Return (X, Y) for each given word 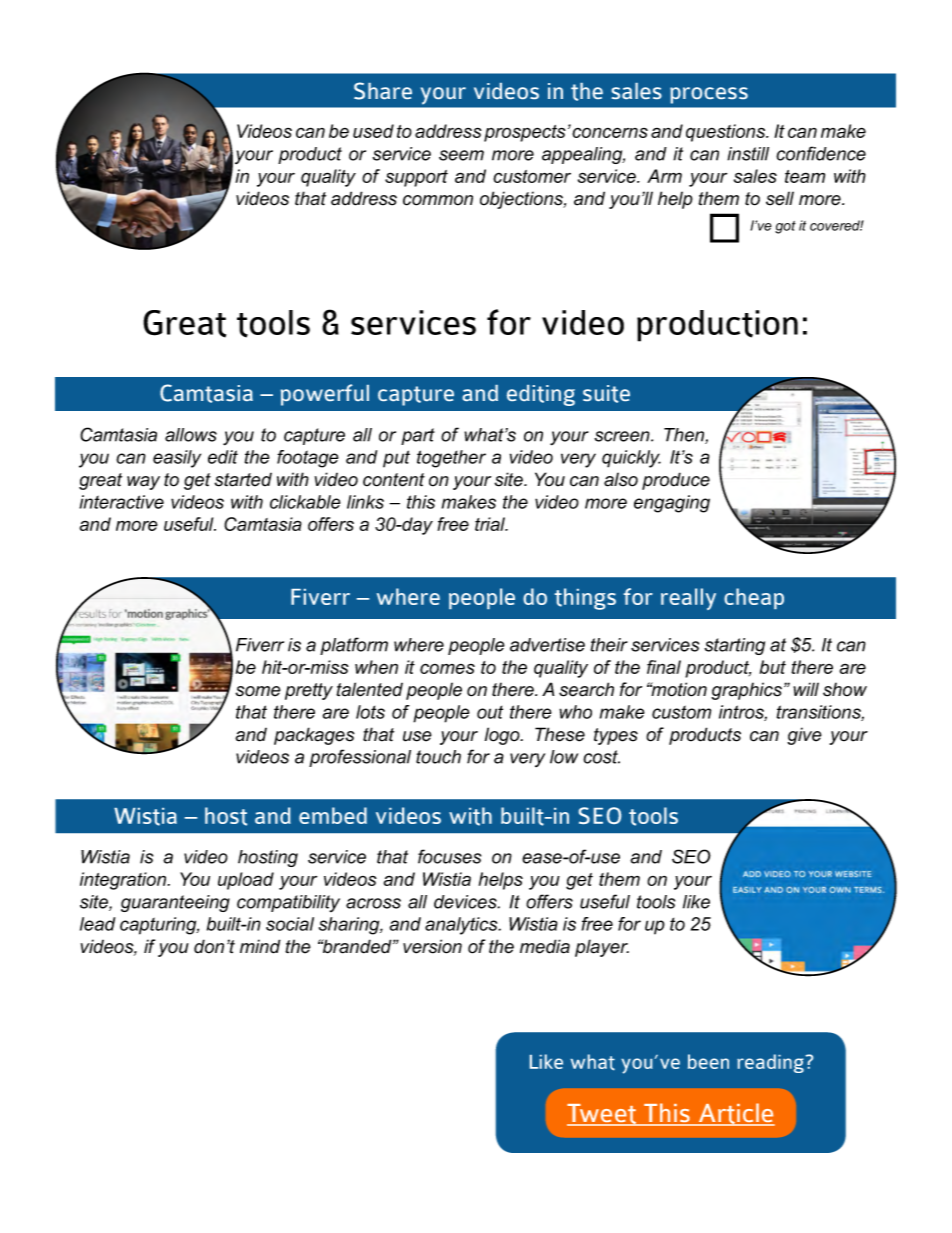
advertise (547, 645)
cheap (754, 598)
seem (461, 155)
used (373, 131)
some (258, 691)
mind (260, 946)
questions (727, 133)
